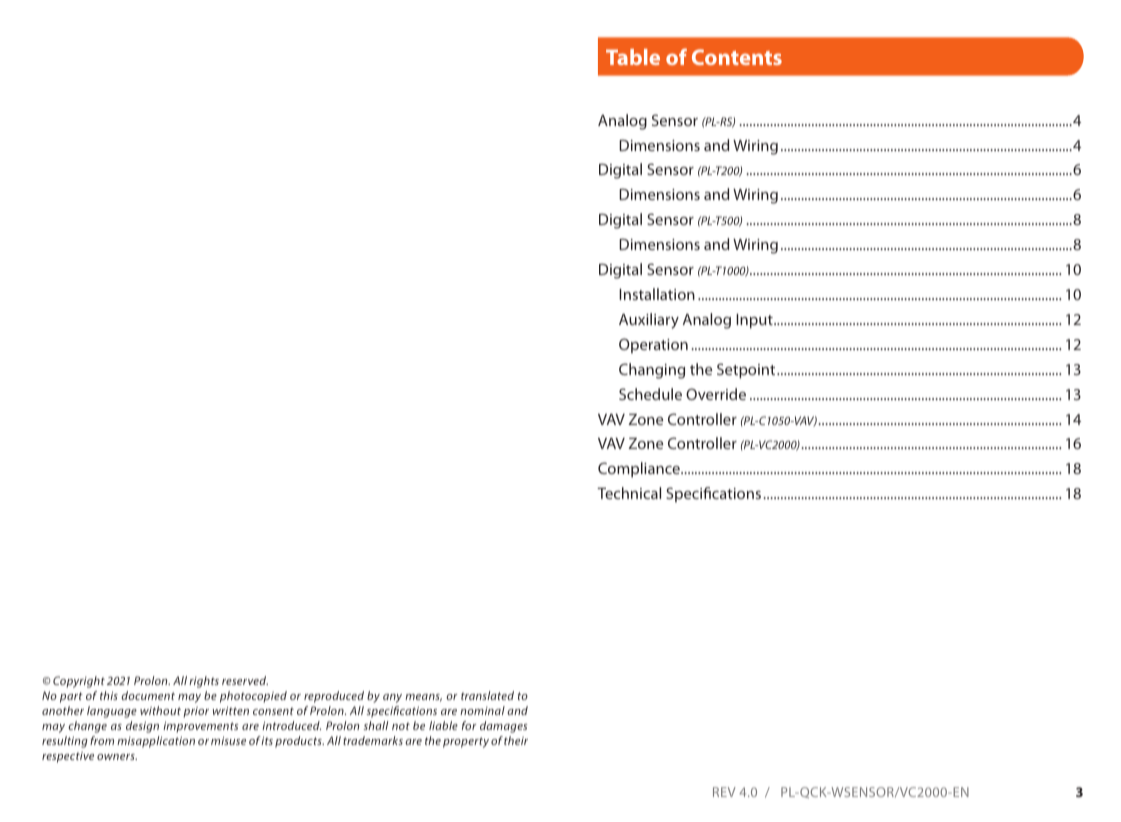  Describe the element at coordinates (650, 394) in the document. I see `Schedule` at that location.
